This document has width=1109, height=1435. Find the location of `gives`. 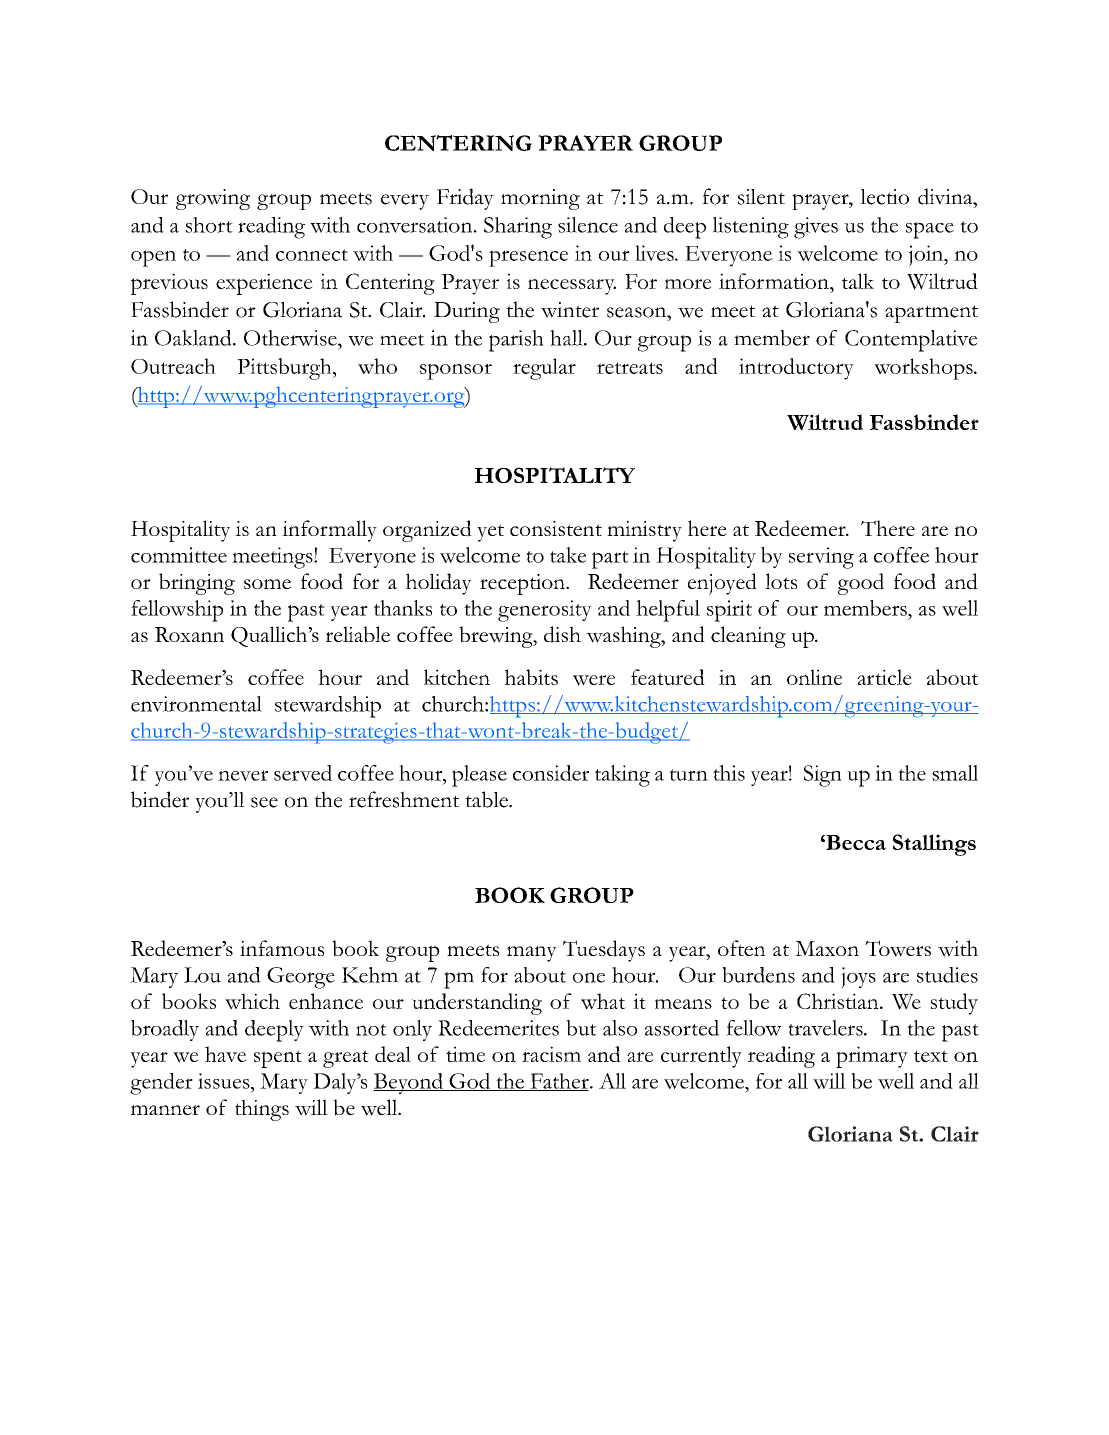

gives is located at coordinates (816, 228).
